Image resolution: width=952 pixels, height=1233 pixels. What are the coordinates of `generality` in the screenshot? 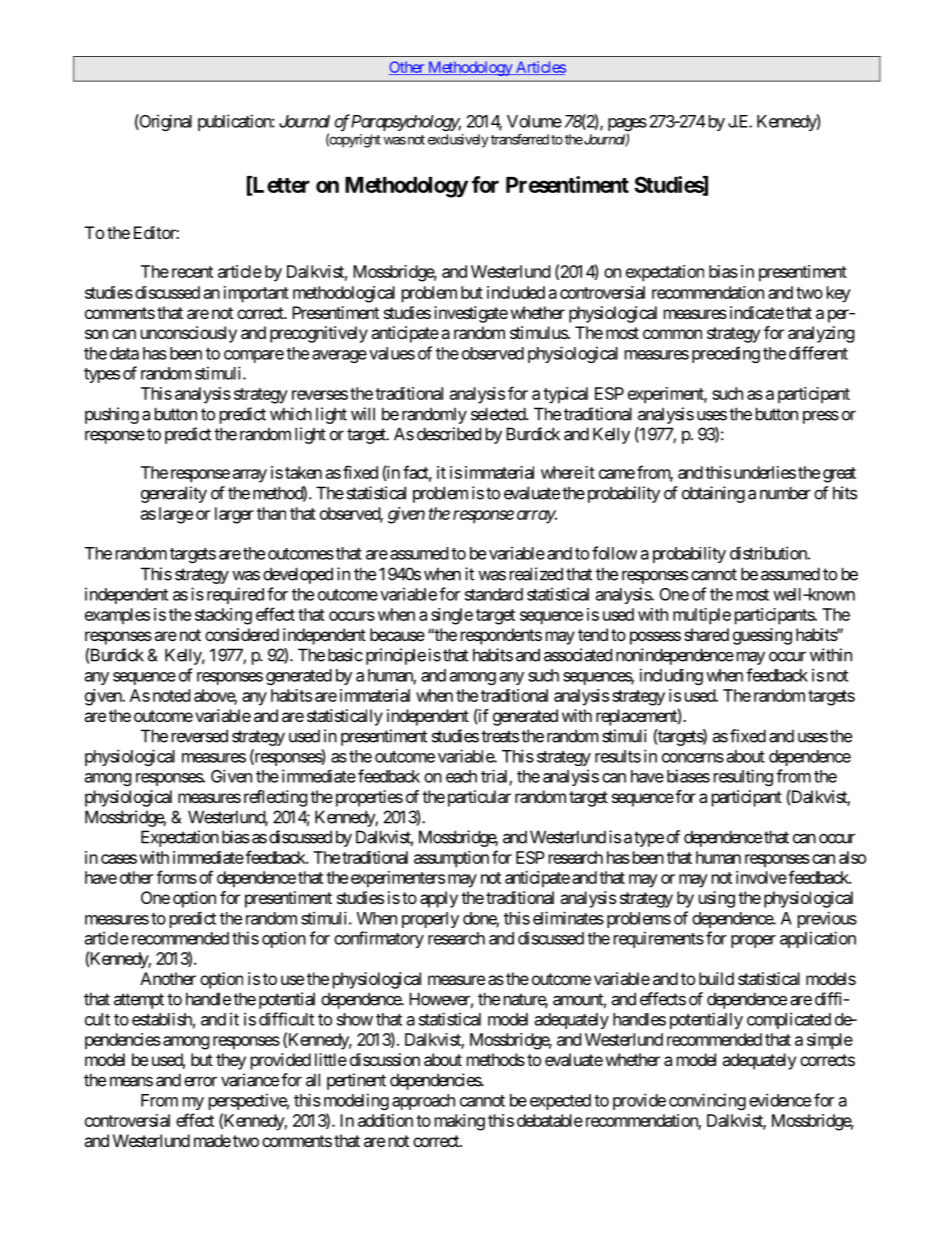 It's located at (174, 494).
